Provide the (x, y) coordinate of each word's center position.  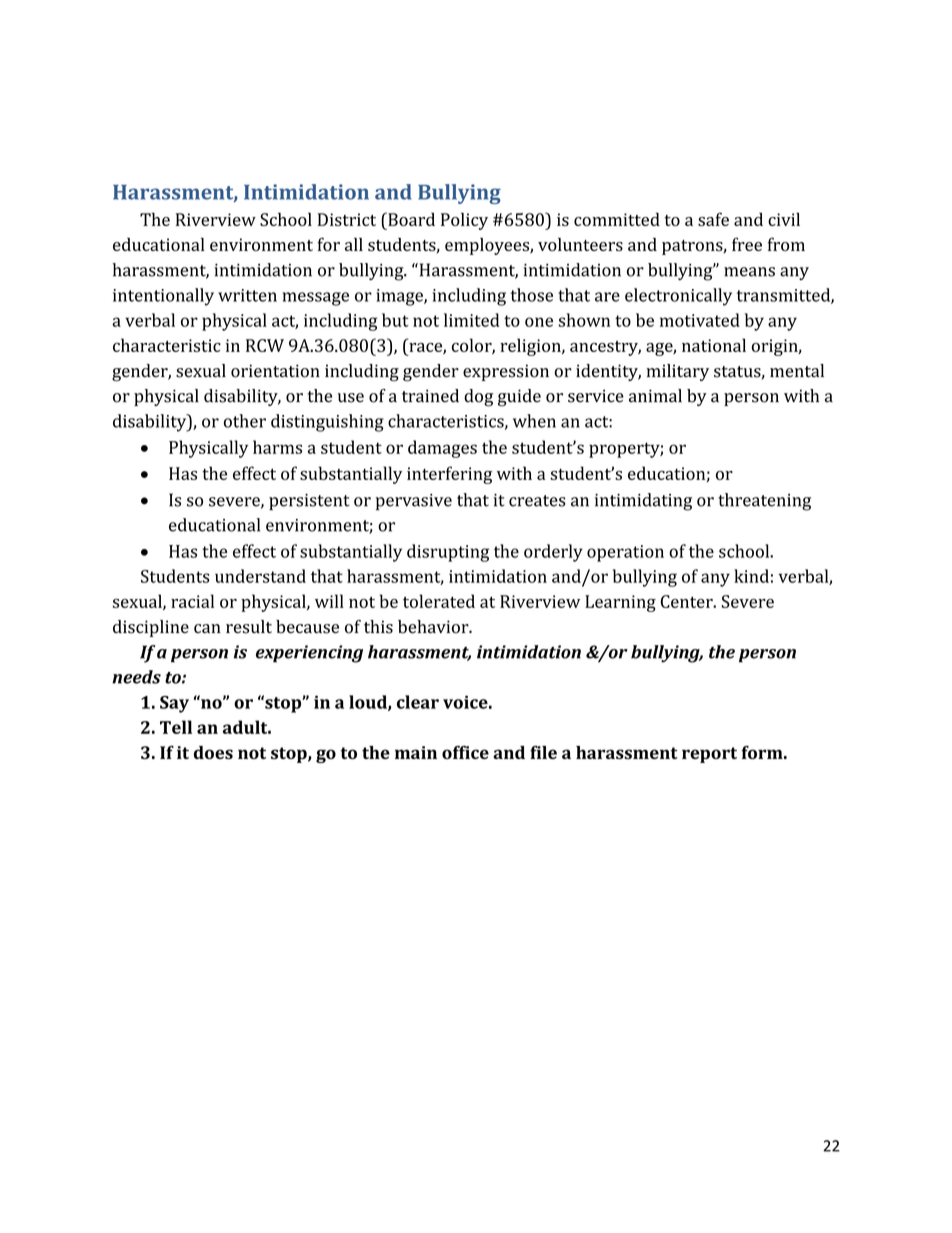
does (213, 752)
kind (751, 576)
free (747, 244)
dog (478, 398)
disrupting (448, 553)
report (709, 755)
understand (260, 576)
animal (655, 396)
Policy (464, 221)
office (465, 752)
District (347, 219)
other (245, 421)
